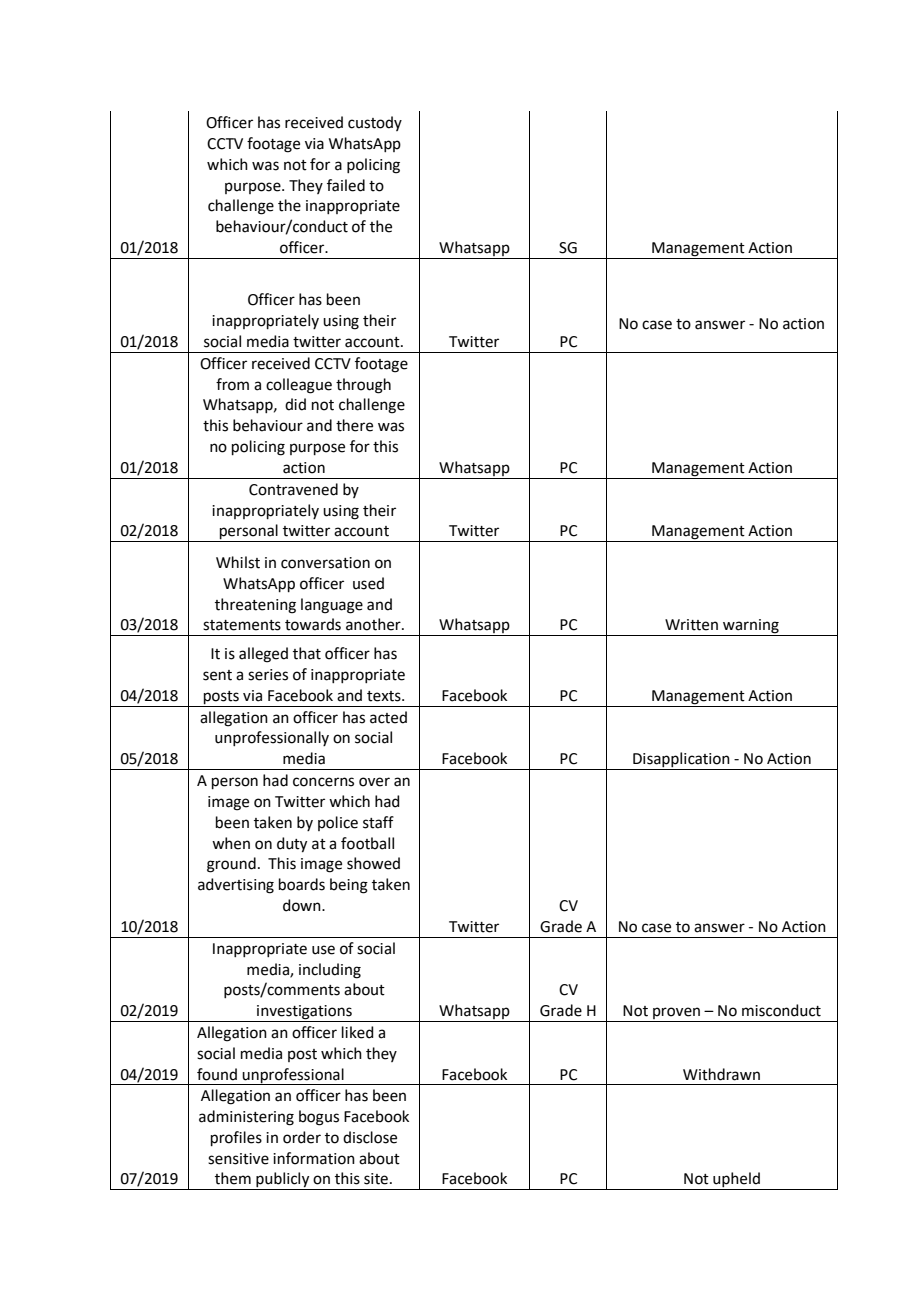 This document has width=924, height=1308. I want to click on site, so click(376, 1179).
